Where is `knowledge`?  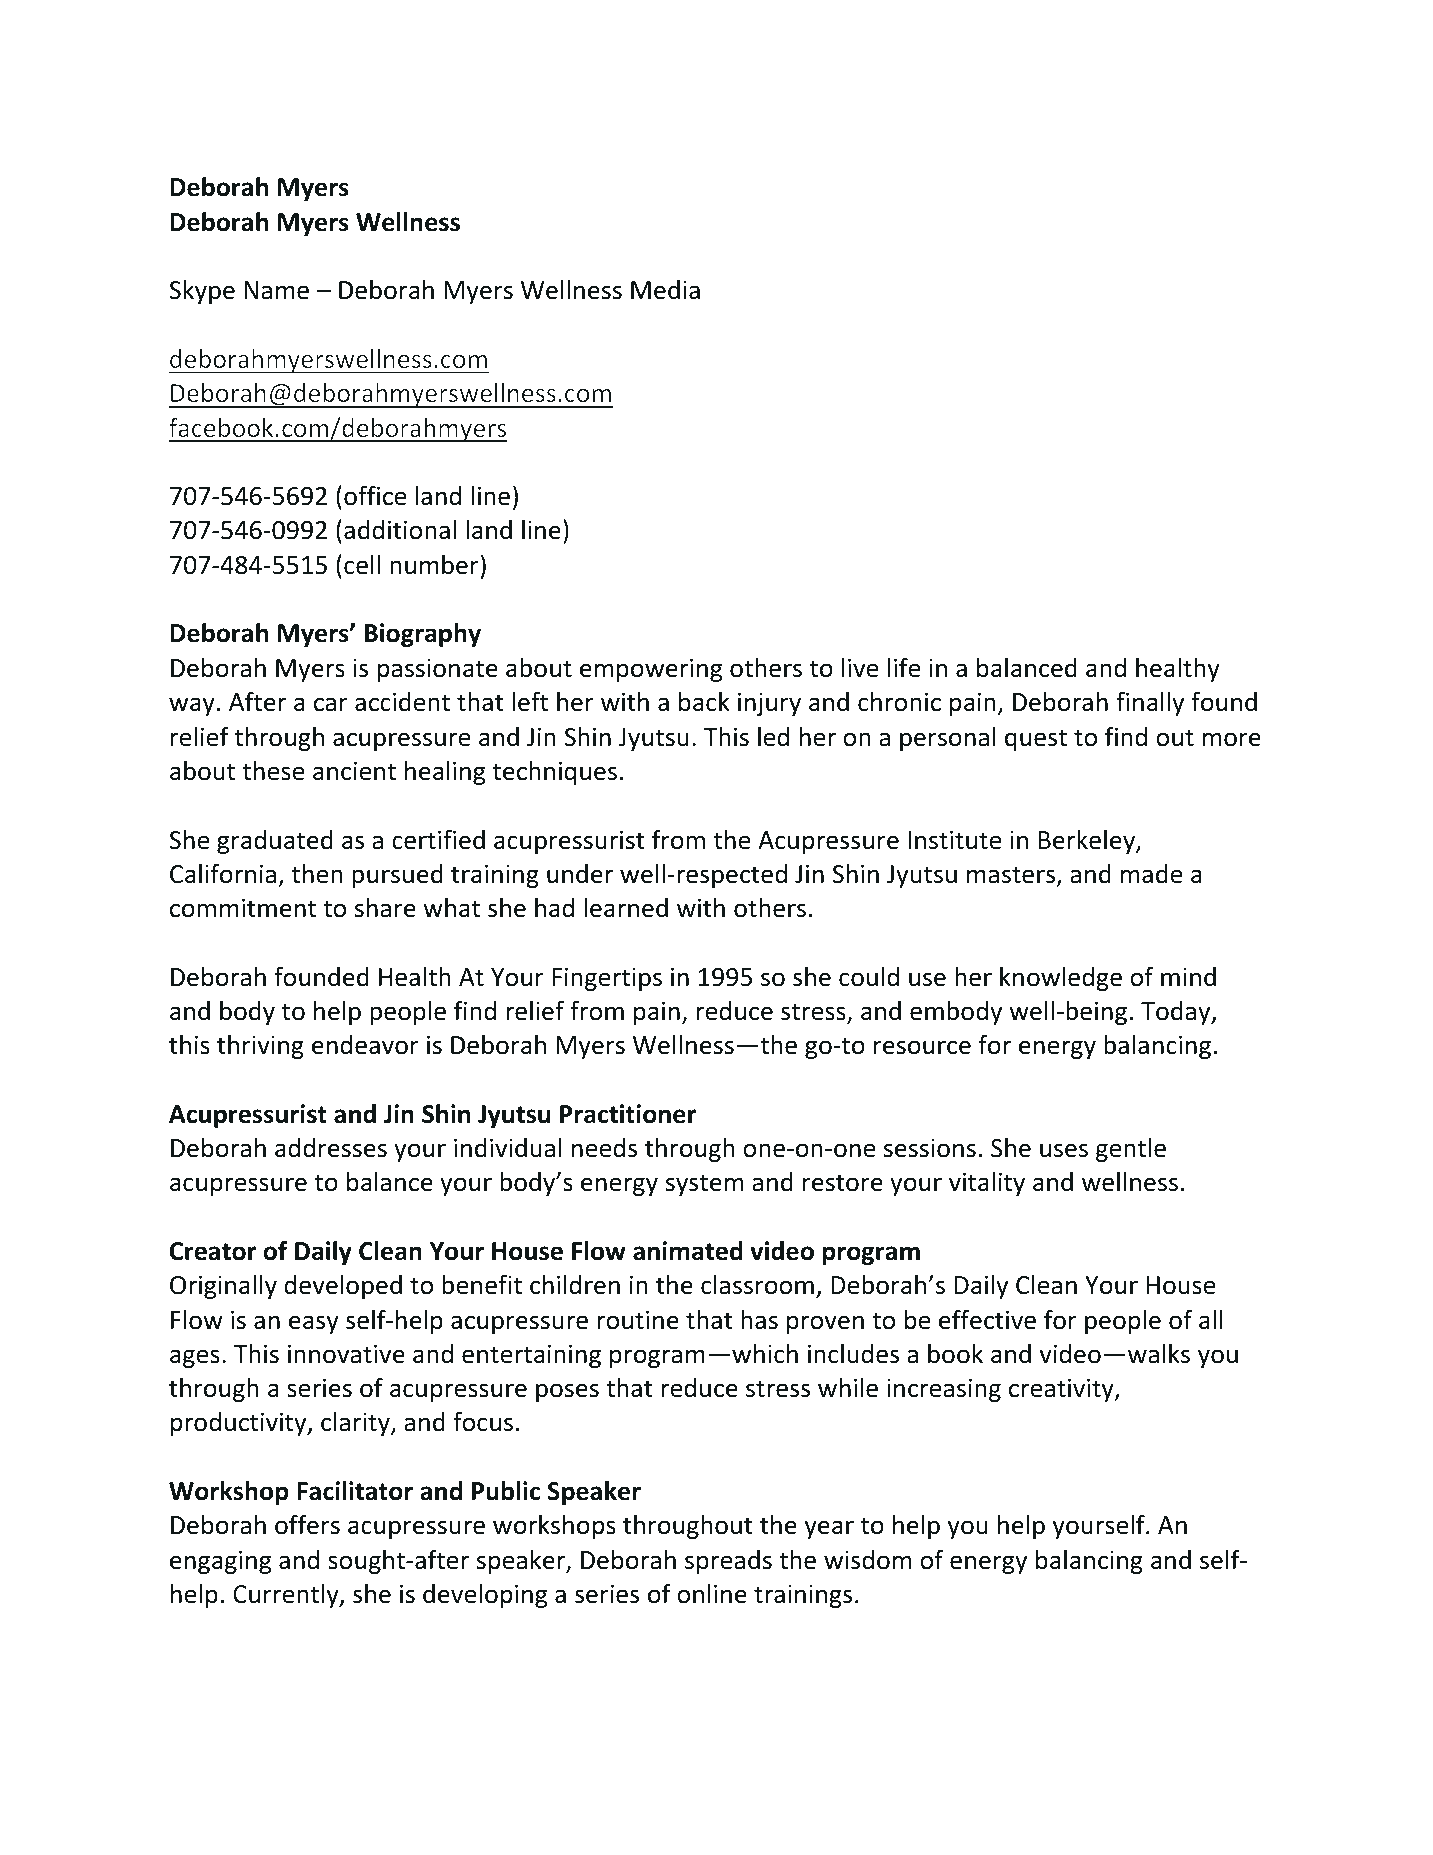
knowledge is located at coordinates (1061, 979).
